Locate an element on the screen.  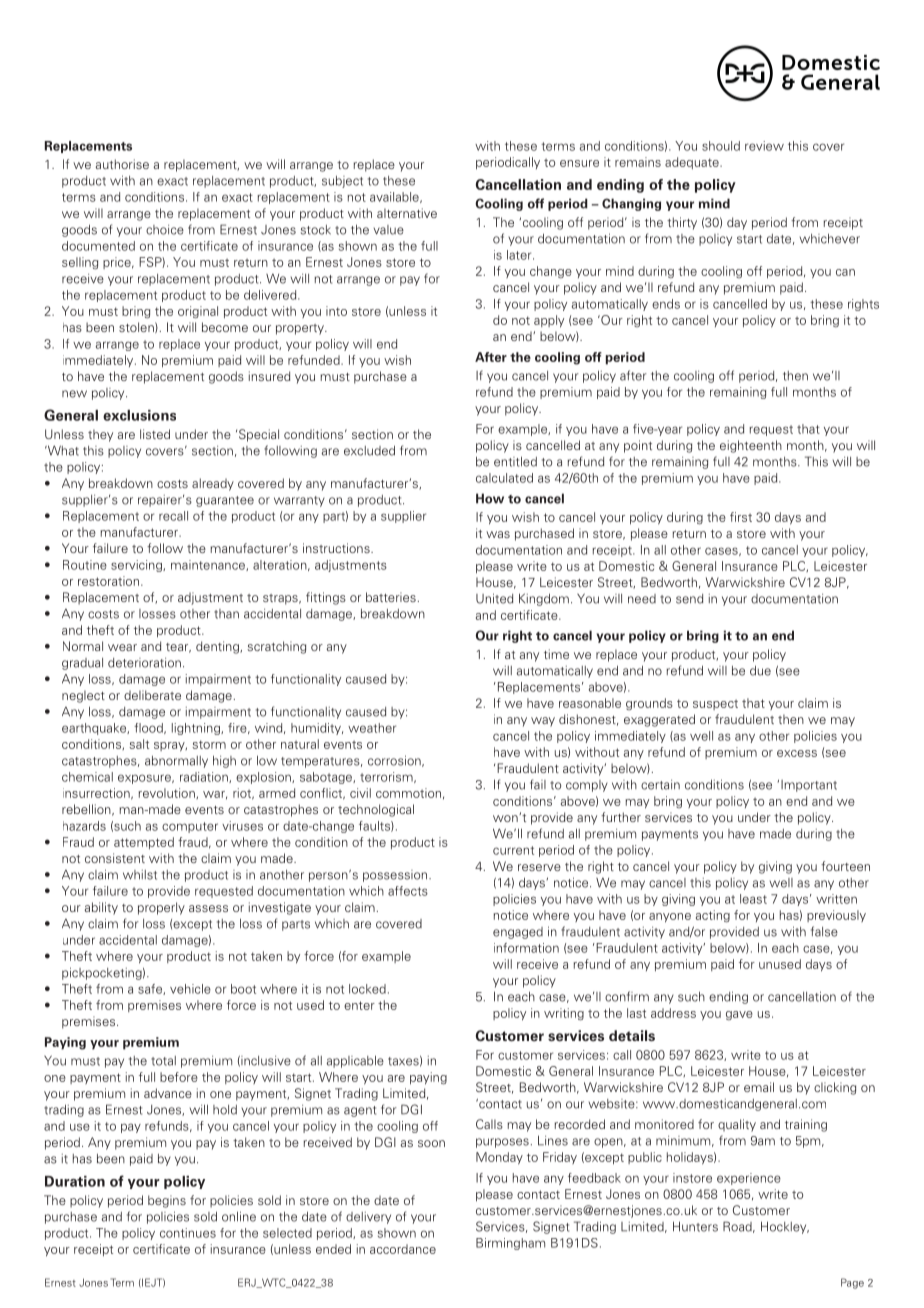
authorise is located at coordinates (122, 164).
